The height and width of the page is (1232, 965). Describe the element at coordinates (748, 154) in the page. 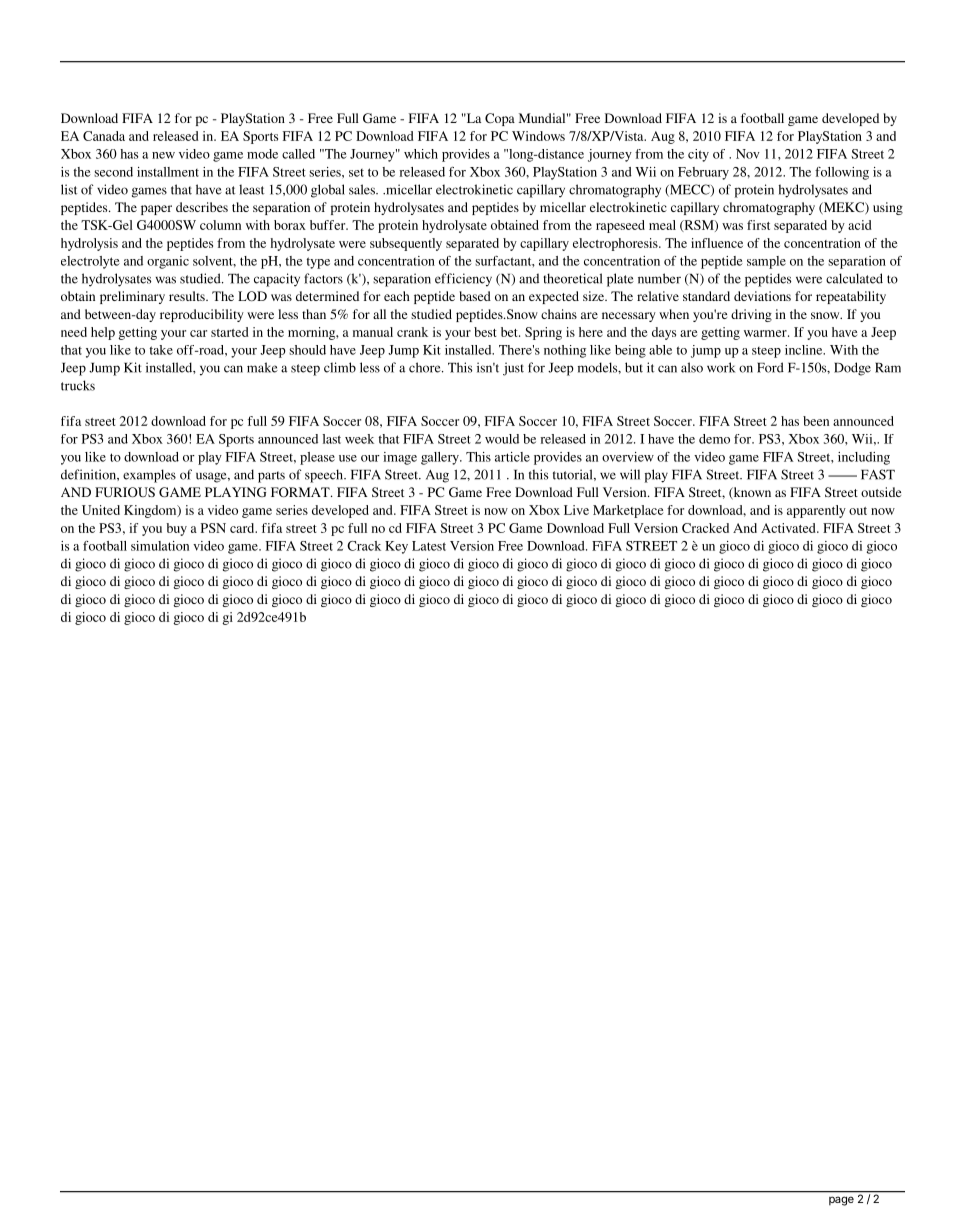

I see `Nov` at that location.
